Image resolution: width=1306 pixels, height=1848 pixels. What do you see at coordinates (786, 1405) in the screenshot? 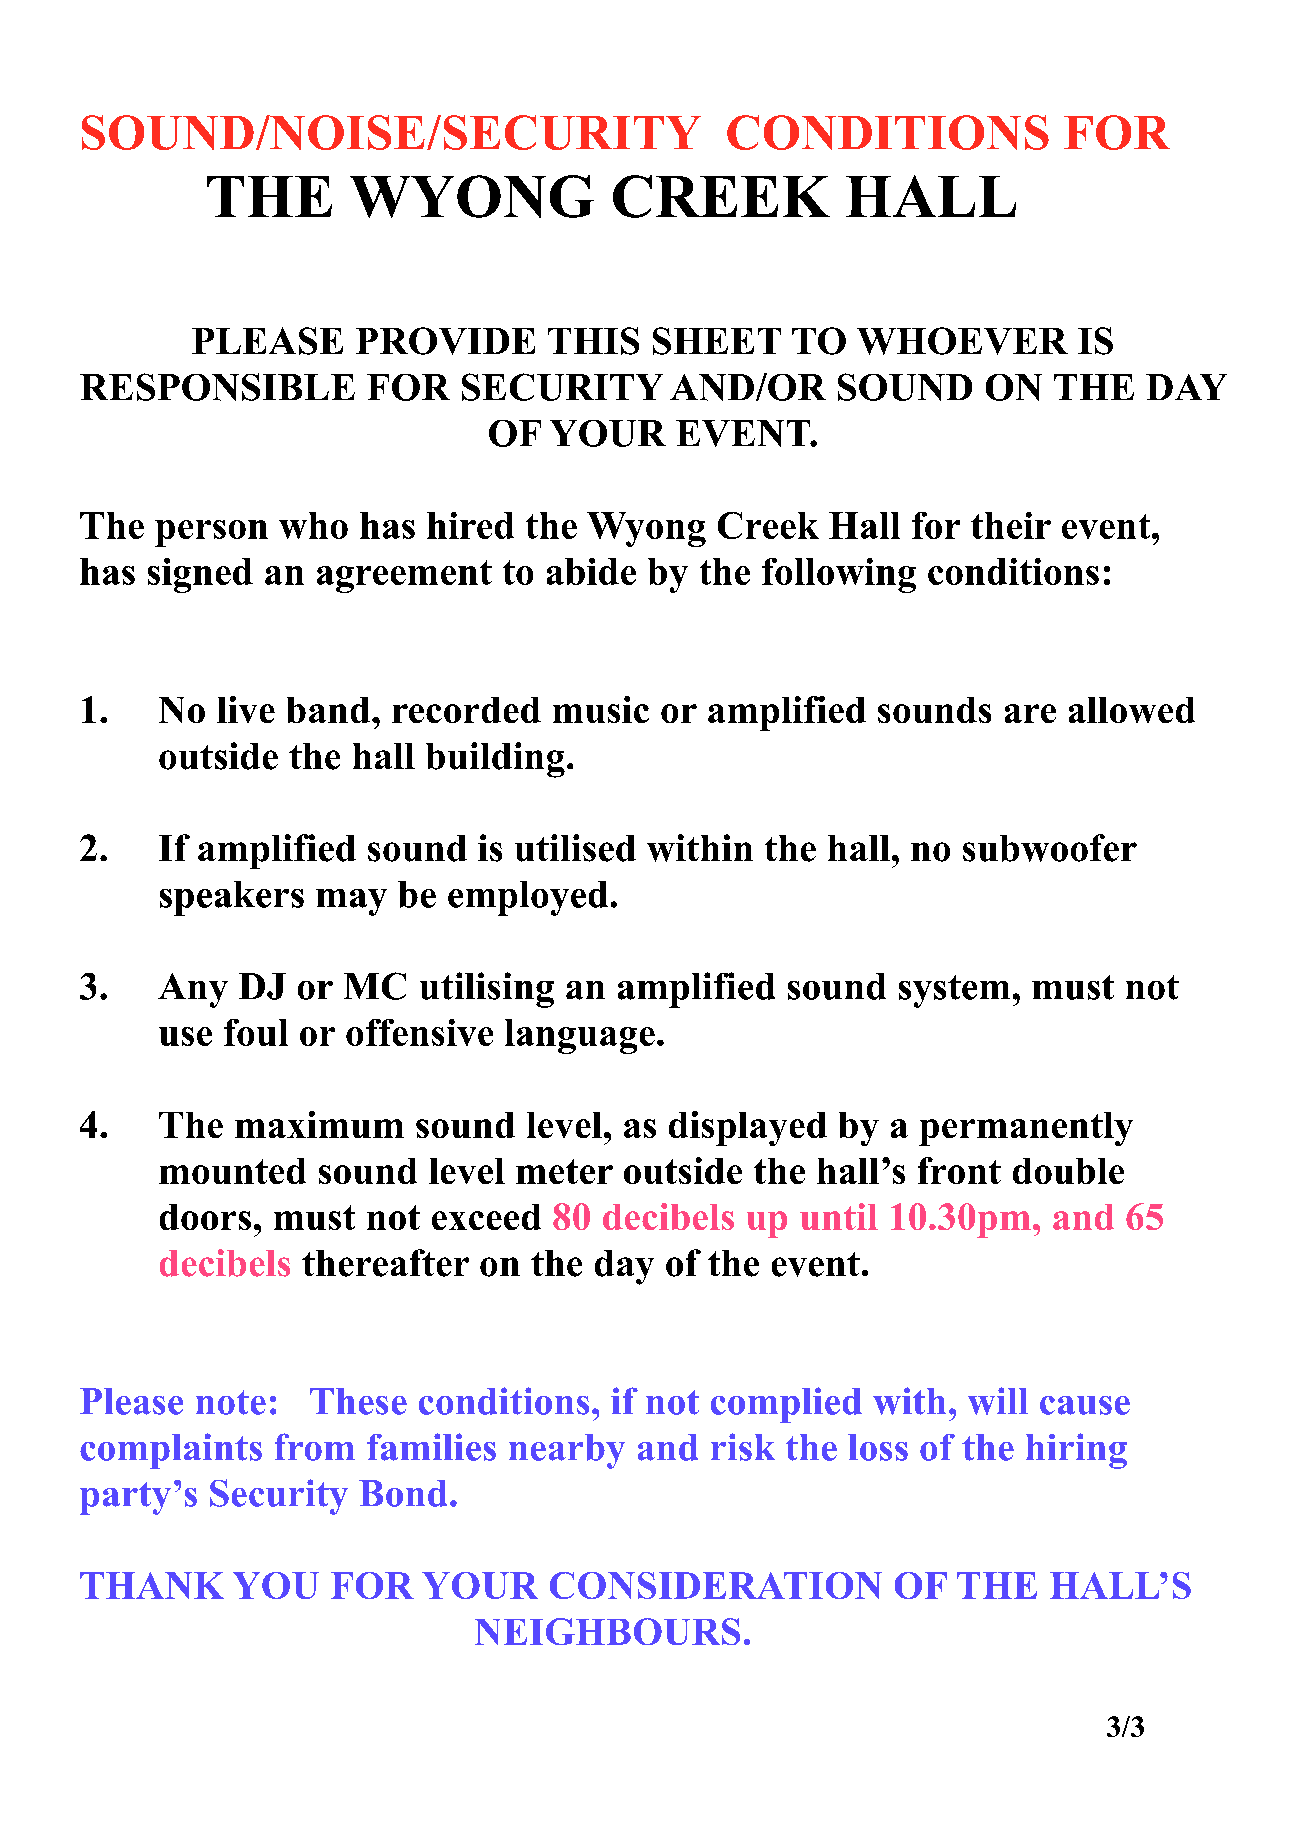
I see `complied` at bounding box center [786, 1405].
